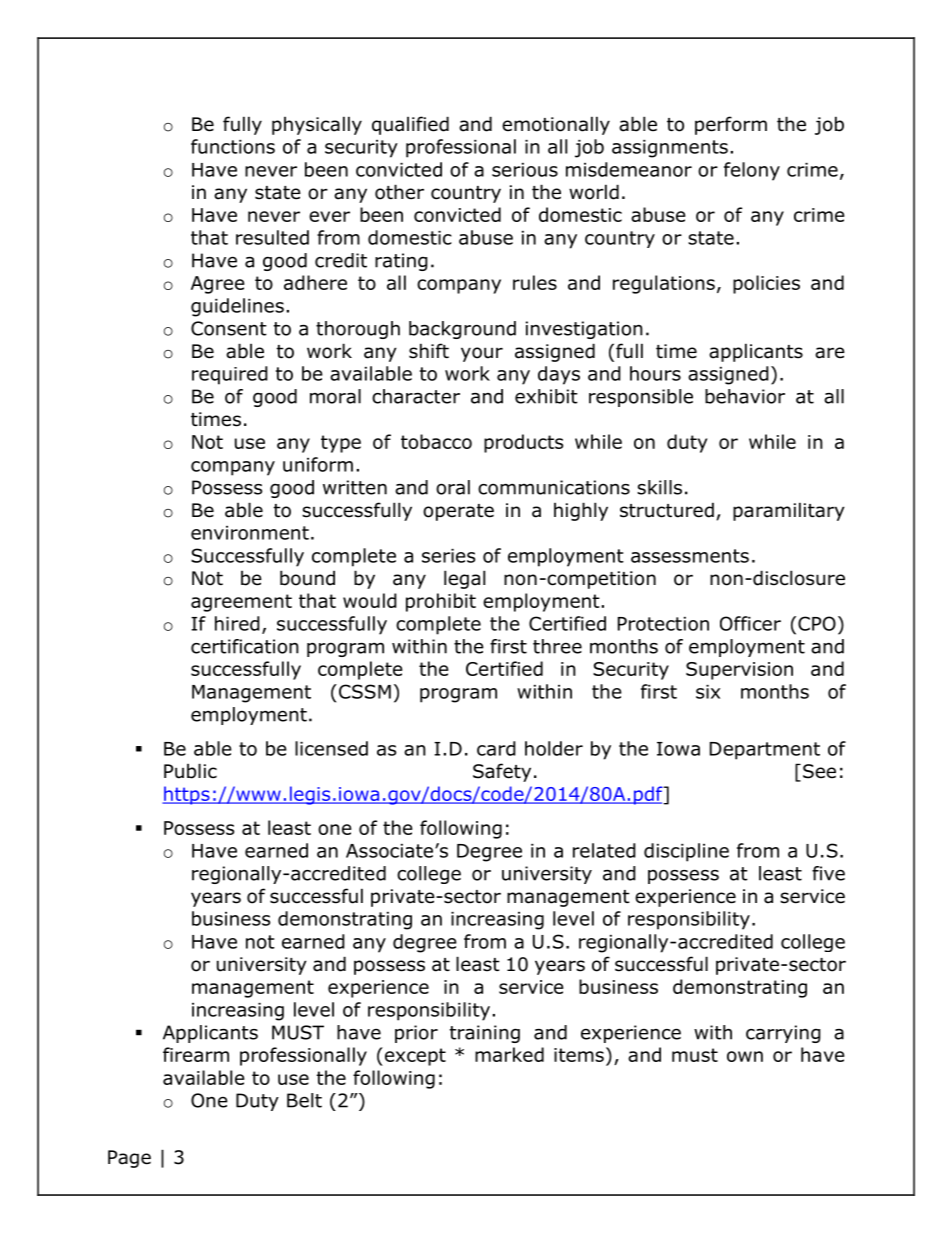  What do you see at coordinates (752, 171) in the screenshot?
I see `felony` at bounding box center [752, 171].
